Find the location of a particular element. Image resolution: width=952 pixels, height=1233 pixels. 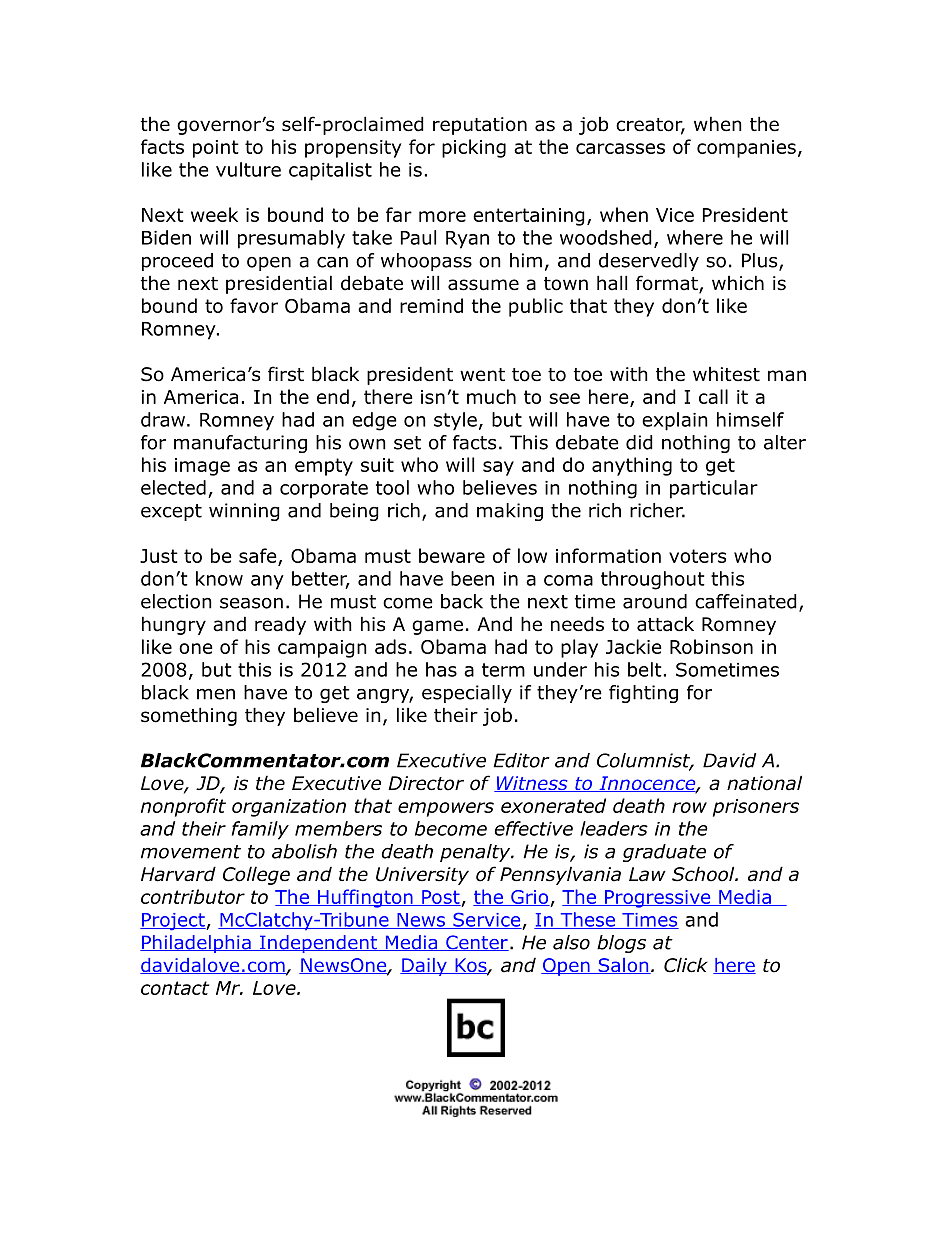

beware is located at coordinates (452, 555).
